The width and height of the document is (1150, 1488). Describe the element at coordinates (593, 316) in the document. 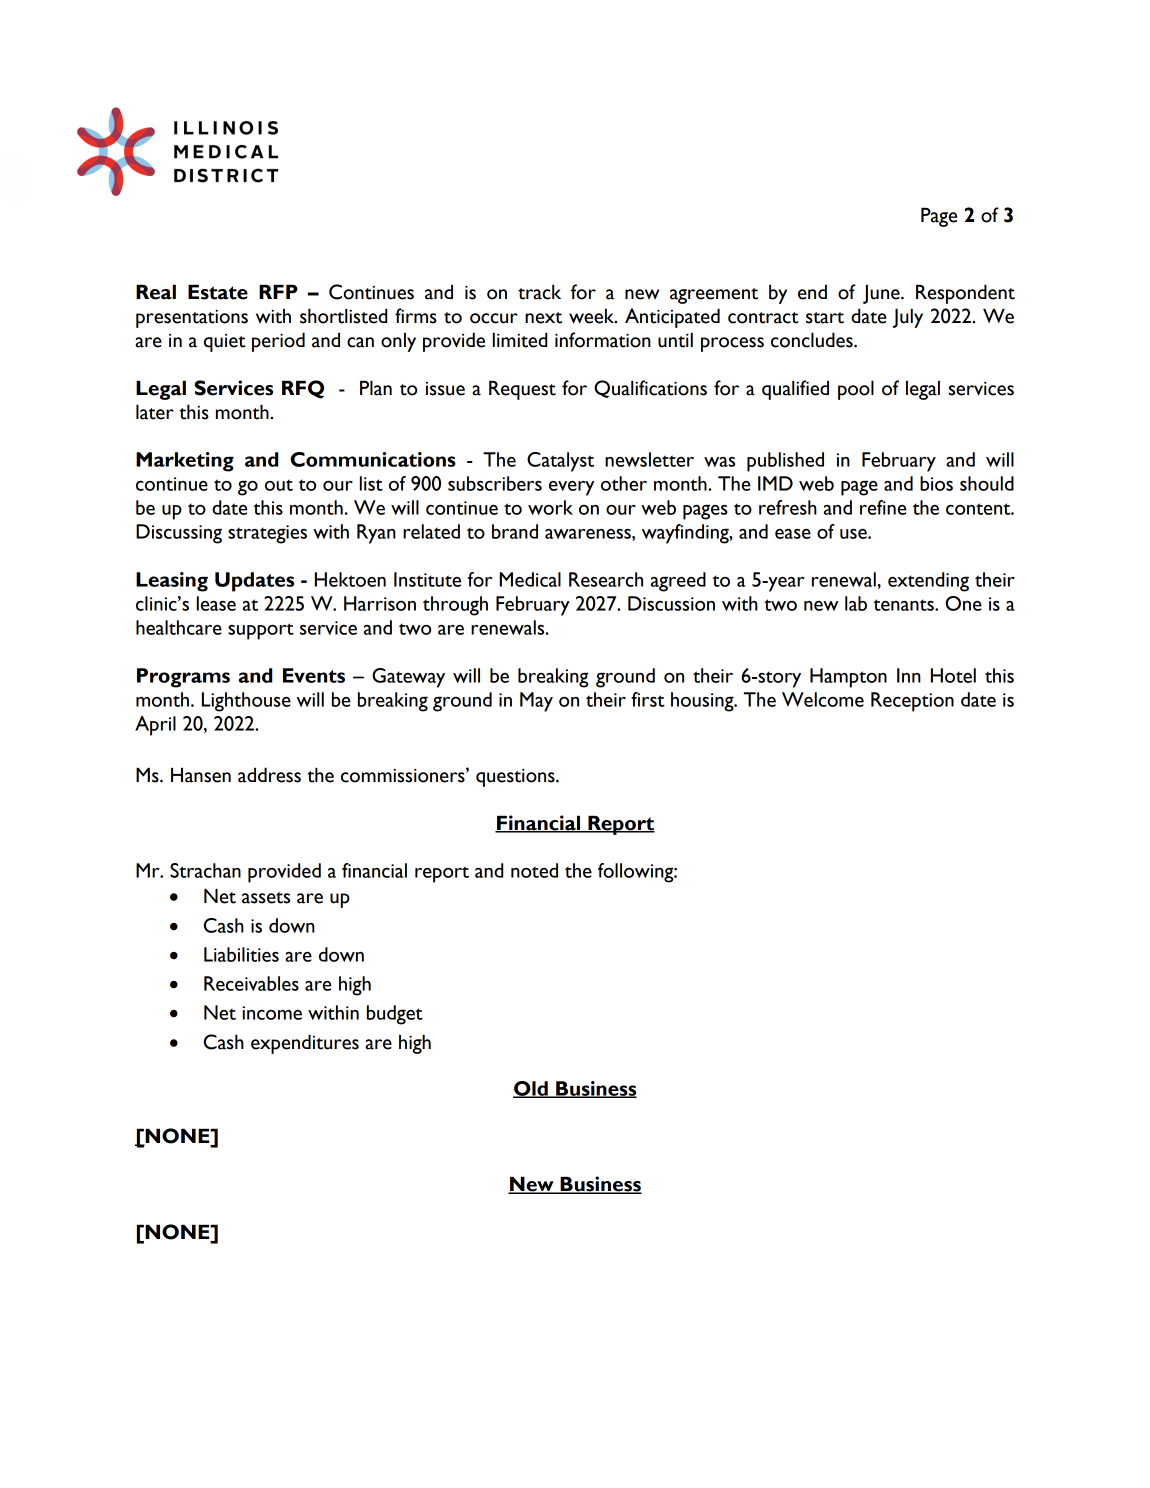

I see `week` at that location.
